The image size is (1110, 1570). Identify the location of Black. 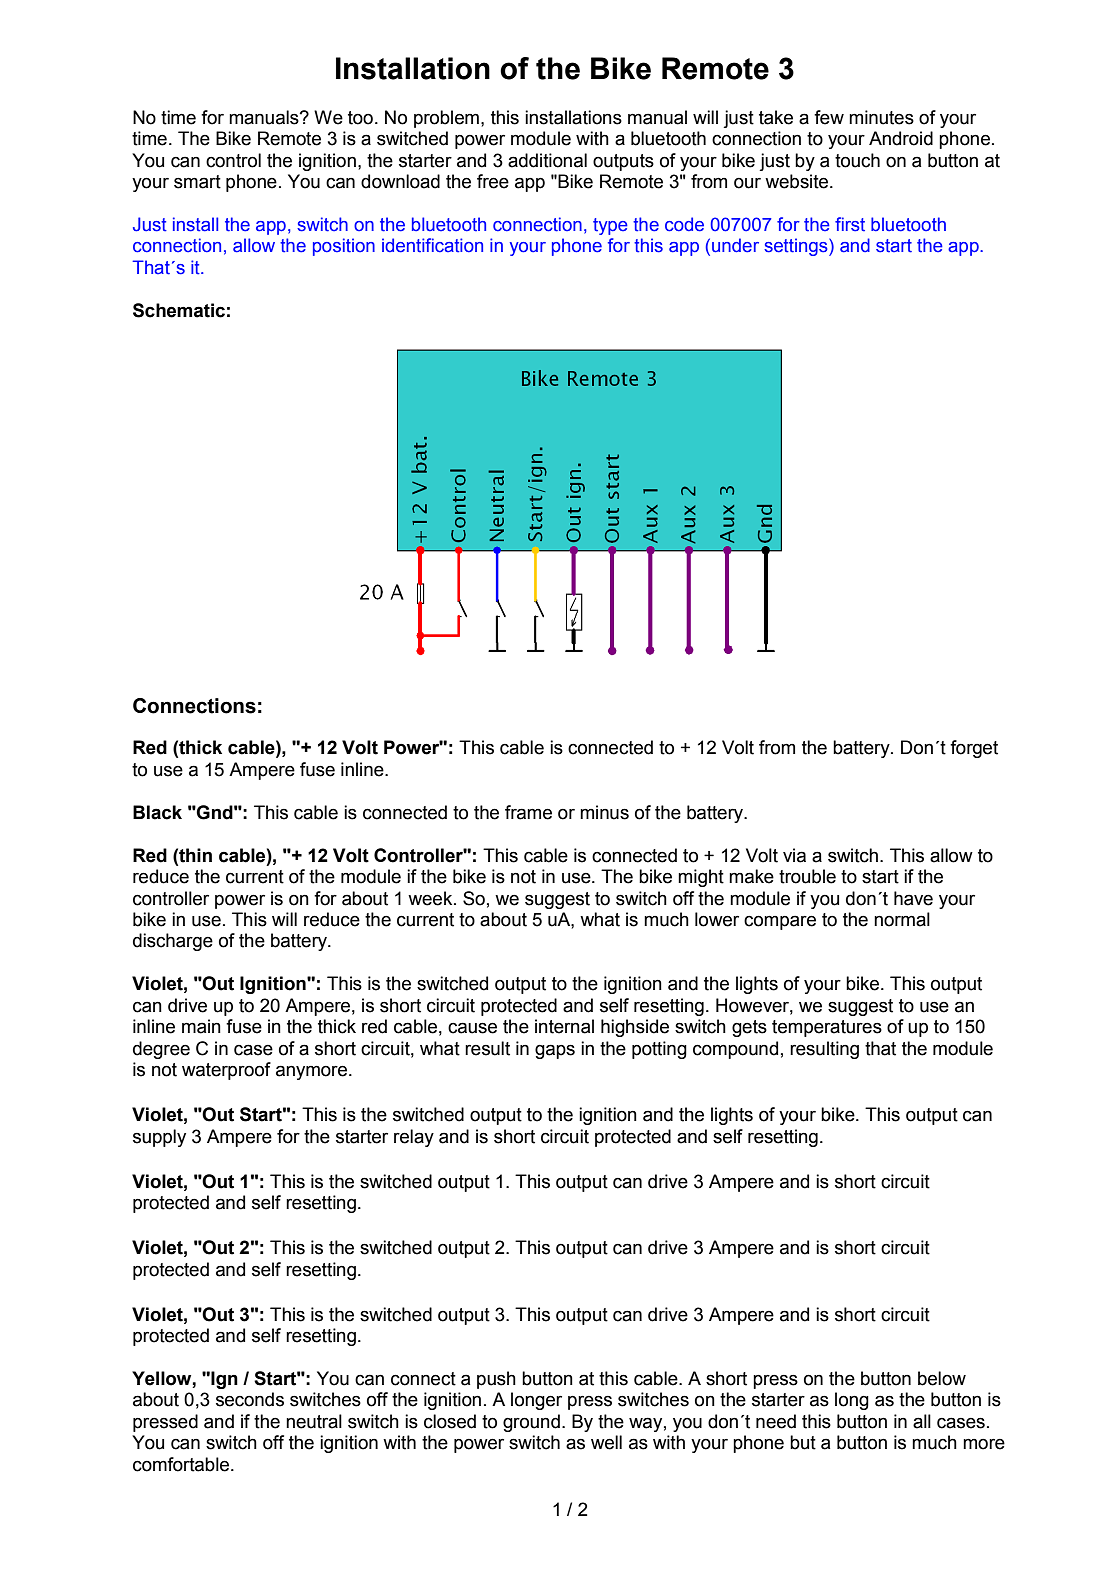
(157, 812).
